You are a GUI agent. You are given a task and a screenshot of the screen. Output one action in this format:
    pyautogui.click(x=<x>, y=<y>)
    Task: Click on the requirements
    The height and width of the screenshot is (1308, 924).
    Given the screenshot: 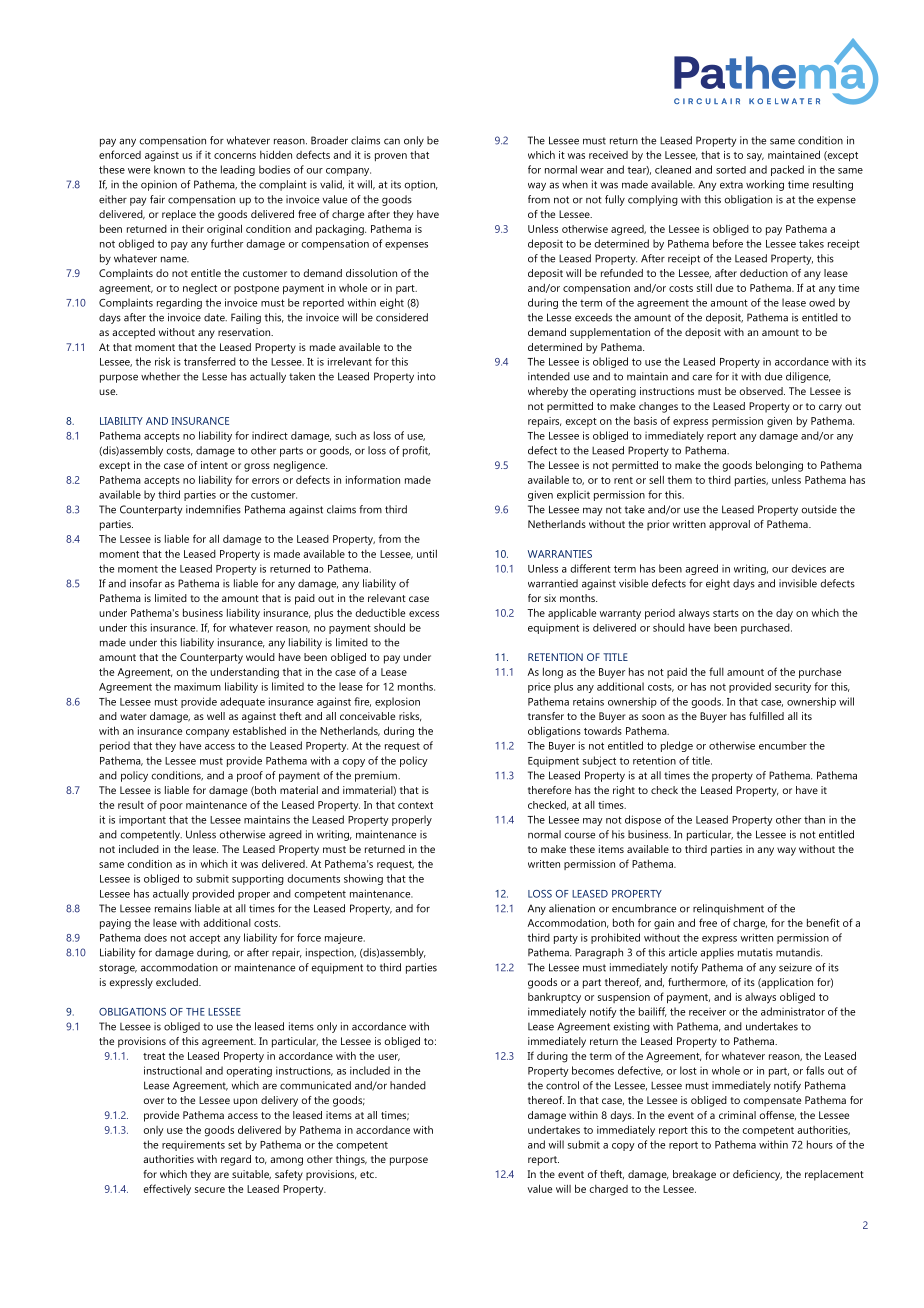 What is the action you would take?
    pyautogui.click(x=193, y=1146)
